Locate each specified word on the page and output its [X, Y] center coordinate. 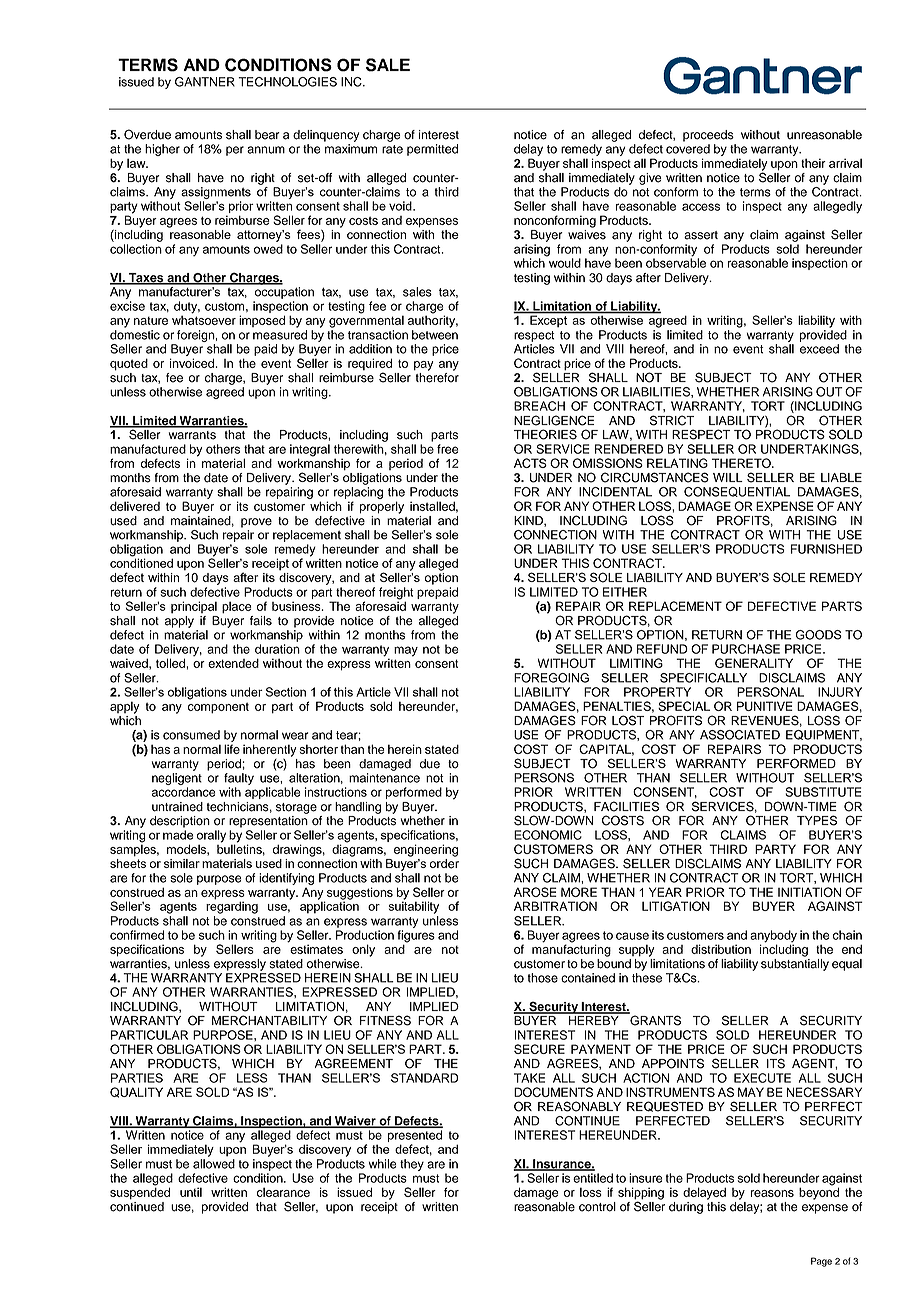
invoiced [193, 363]
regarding [232, 906]
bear [267, 135]
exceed [819, 349]
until [191, 1192]
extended [233, 663]
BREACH [539, 406]
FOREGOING [551, 678]
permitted [432, 150]
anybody [773, 937]
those [543, 978]
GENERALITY [754, 663]
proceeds [708, 136]
